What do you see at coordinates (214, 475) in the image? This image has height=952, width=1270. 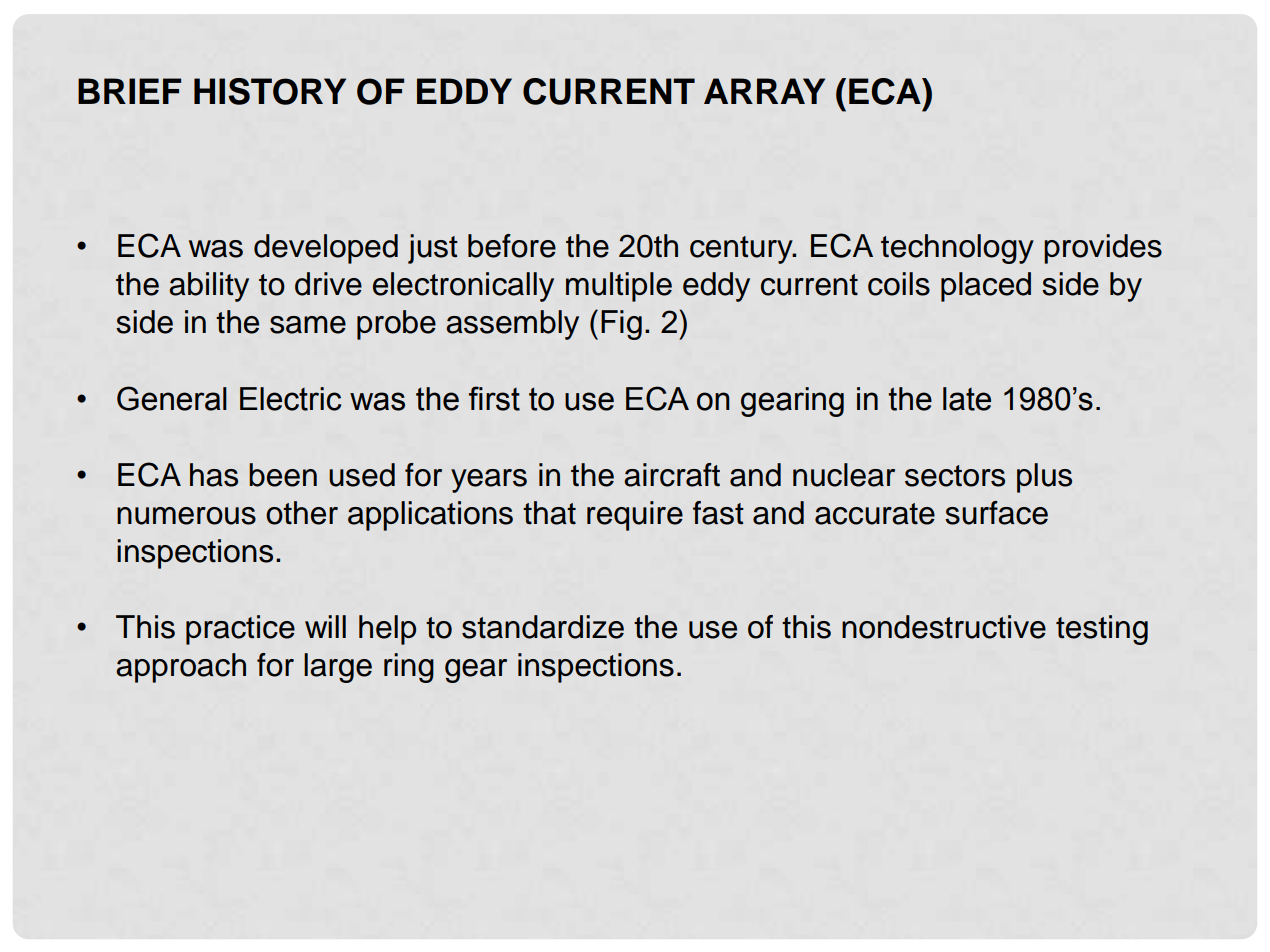 I see `has` at bounding box center [214, 475].
